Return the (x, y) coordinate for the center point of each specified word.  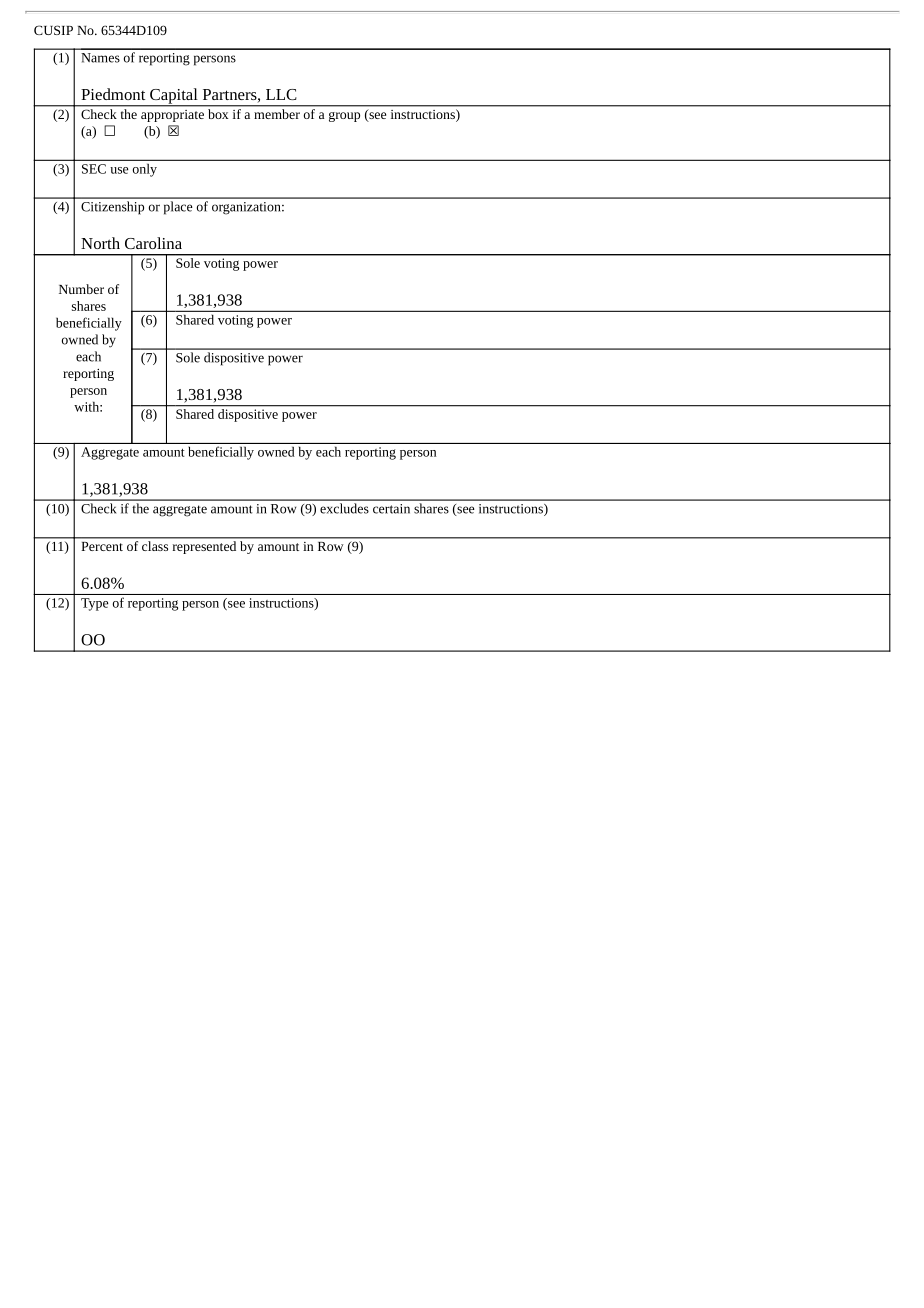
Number (81, 289)
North (100, 243)
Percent (102, 546)
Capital (174, 97)
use (119, 170)
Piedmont (113, 94)
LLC (281, 94)
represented (204, 547)
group (344, 117)
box (218, 114)
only (145, 170)
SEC (94, 169)
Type (95, 604)
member (277, 114)
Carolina (153, 243)
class (155, 546)
